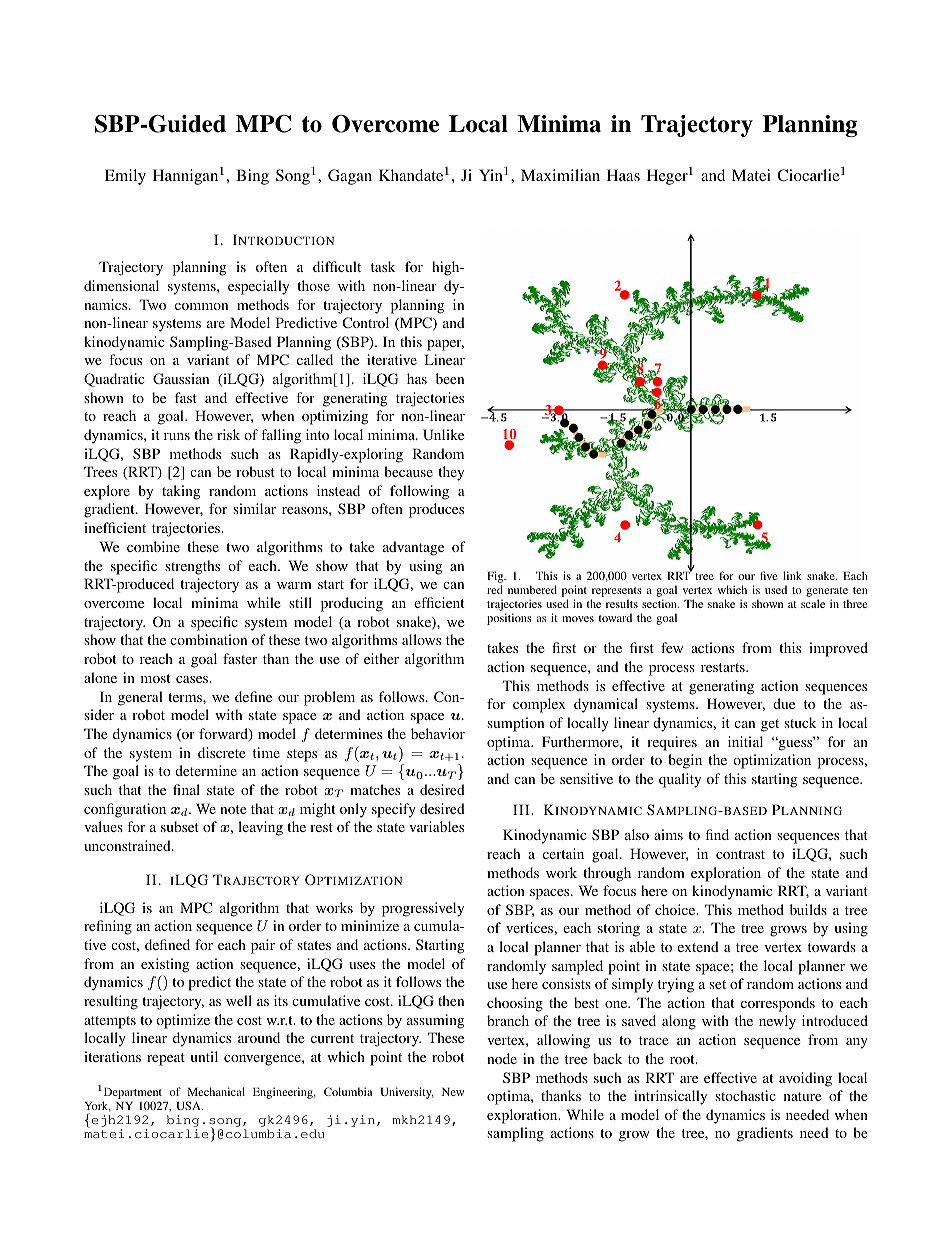  Describe the element at coordinates (522, 809) in the screenshot. I see `III` at that location.
